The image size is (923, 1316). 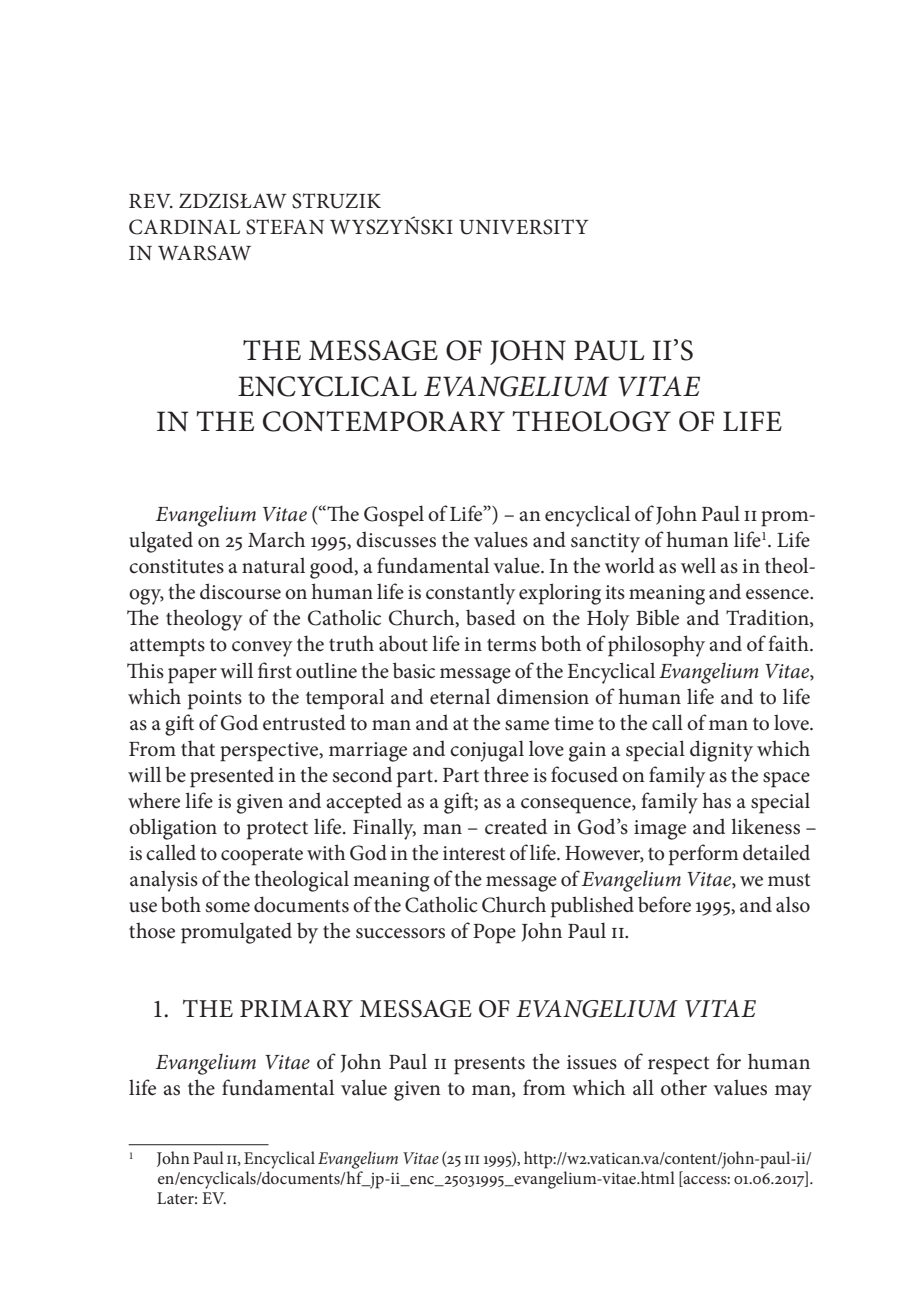 What do you see at coordinates (470, 594) in the page?
I see `constantly` at bounding box center [470, 594].
